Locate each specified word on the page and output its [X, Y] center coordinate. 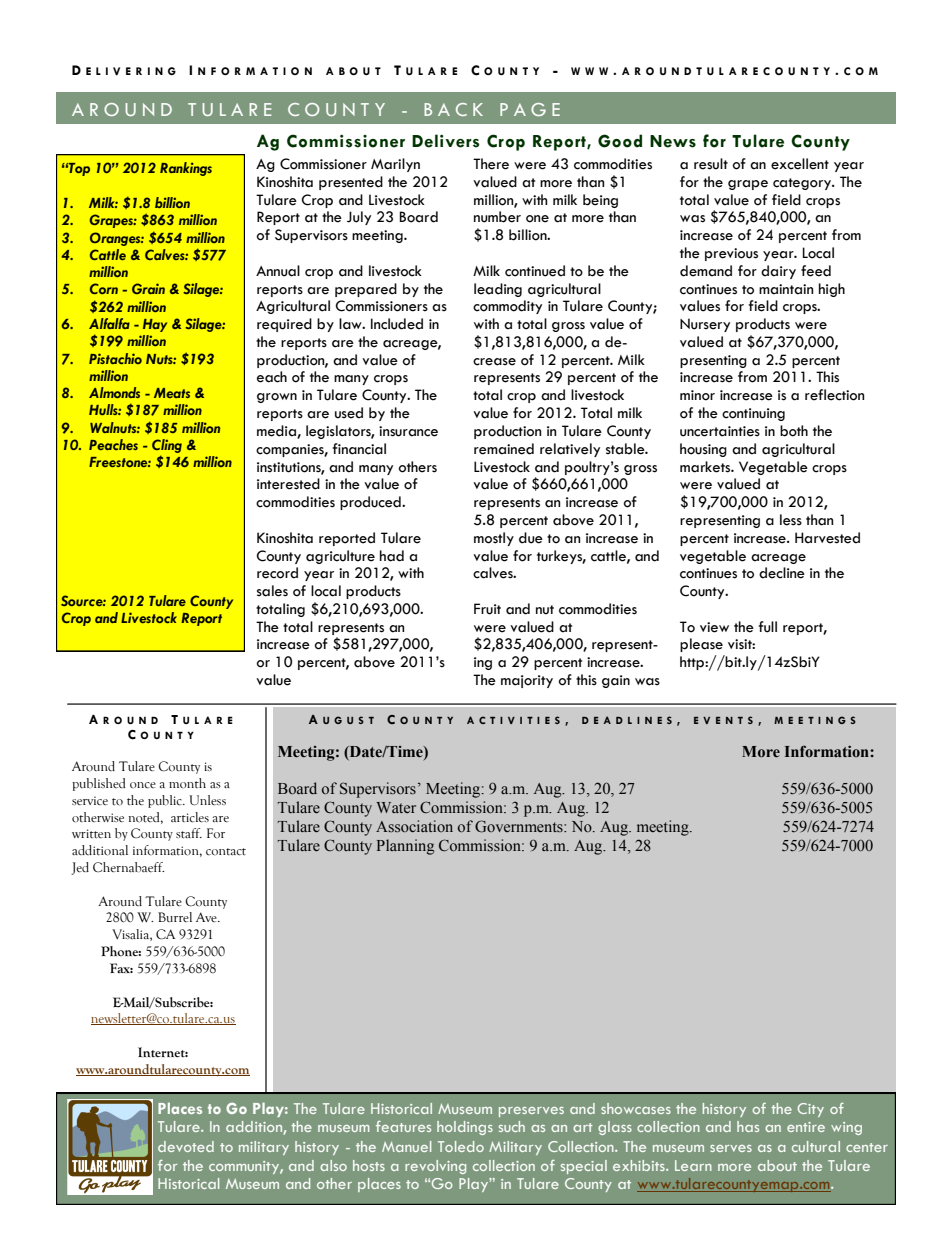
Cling [167, 446]
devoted [186, 1146]
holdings [465, 1128]
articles [190, 817]
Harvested [827, 538]
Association [414, 826]
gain [616, 681]
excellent [800, 164]
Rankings [186, 169]
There [491, 164]
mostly [494, 539]
